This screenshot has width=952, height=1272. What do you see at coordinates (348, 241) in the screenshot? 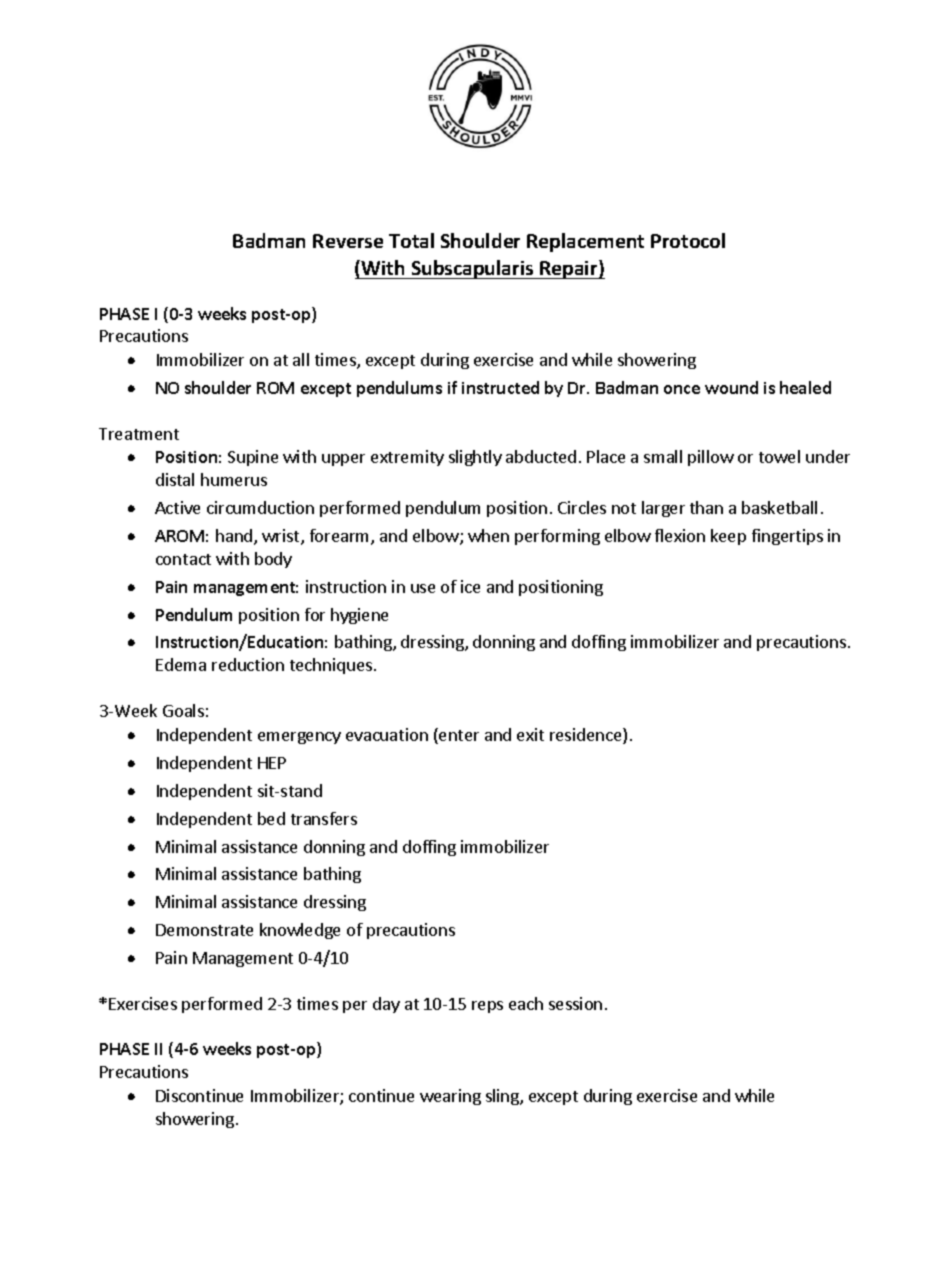
I see `Reverse` at bounding box center [348, 241].
